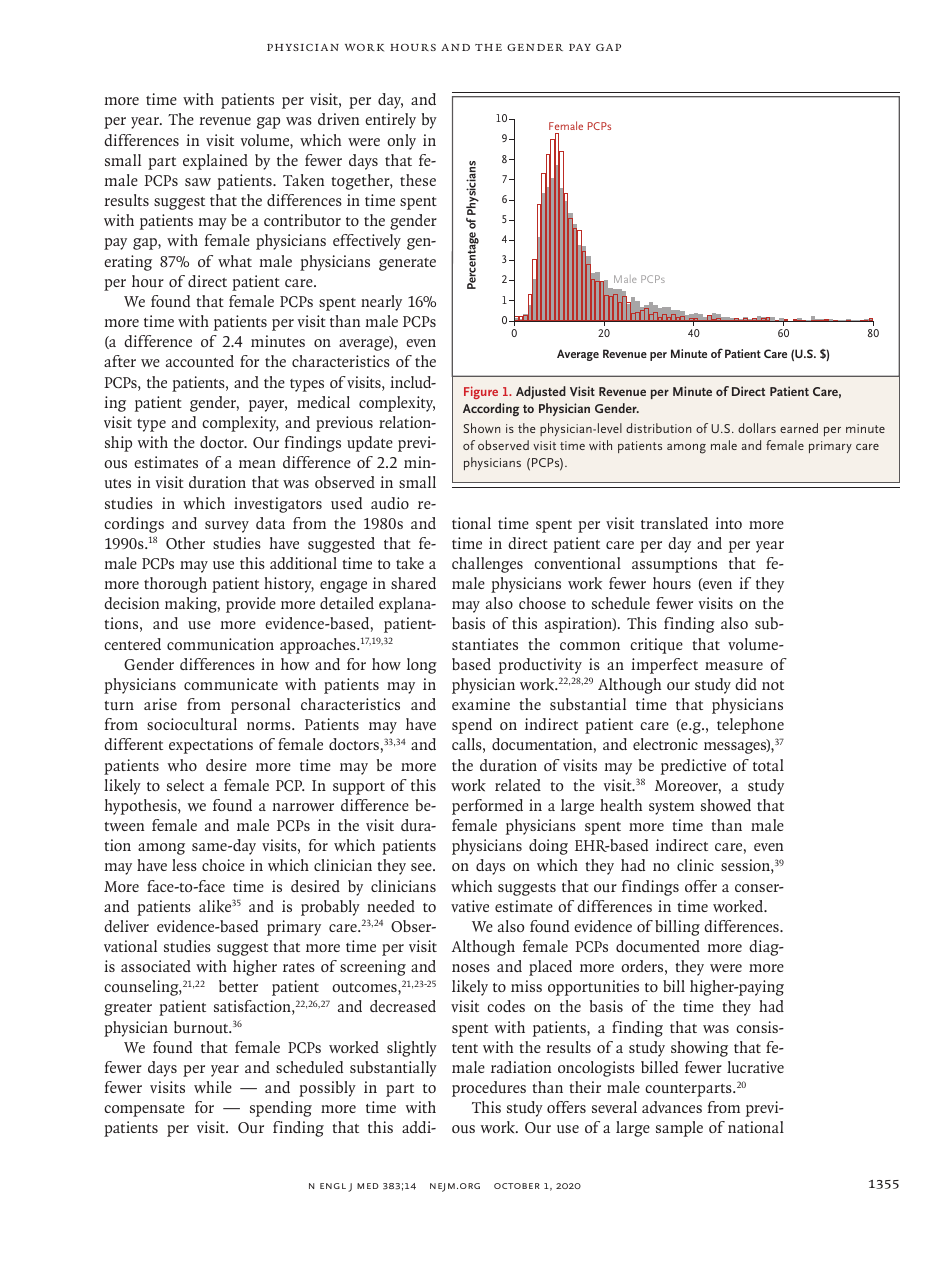 The width and height of the image is (952, 1270). I want to click on miss, so click(526, 986).
